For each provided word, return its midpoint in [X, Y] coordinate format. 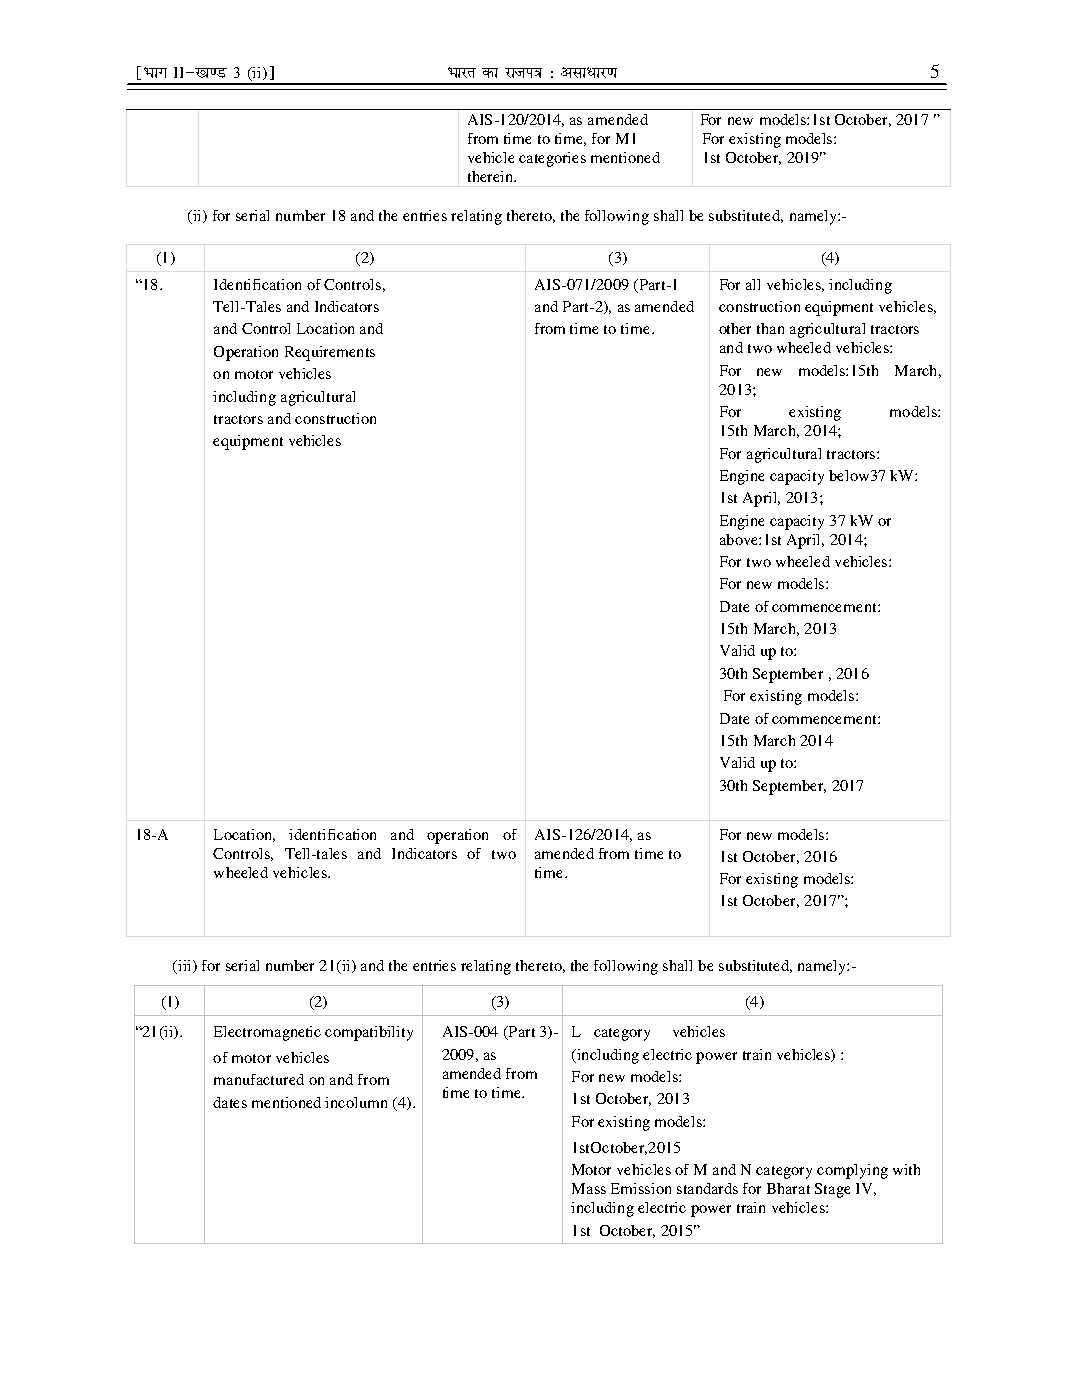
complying [852, 1171]
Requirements [330, 353]
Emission [641, 1188]
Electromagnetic [267, 1033]
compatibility [369, 1033]
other [735, 328]
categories [552, 159]
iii [185, 966]
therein [491, 176]
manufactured [259, 1079]
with [906, 1169]
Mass [589, 1188]
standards [707, 1188]
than [770, 328]
